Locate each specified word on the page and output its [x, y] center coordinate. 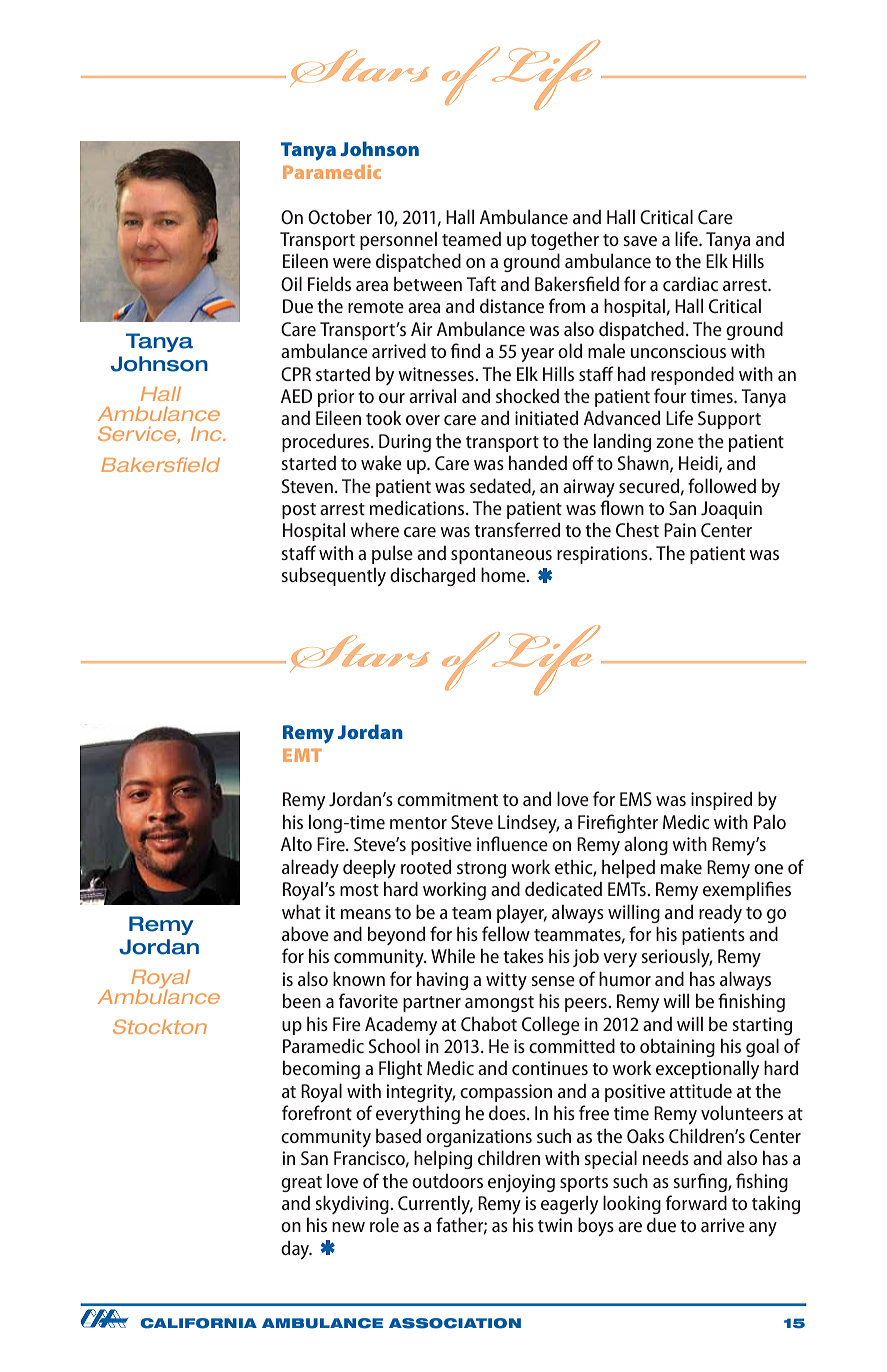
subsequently [333, 576]
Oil [291, 283]
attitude [701, 1090]
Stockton [160, 1026]
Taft [481, 283]
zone [675, 443]
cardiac [690, 283]
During [405, 443]
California [198, 1323]
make [681, 866]
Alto [296, 844]
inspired [721, 800]
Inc [207, 434]
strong [481, 870]
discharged [432, 576]
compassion [506, 1093]
